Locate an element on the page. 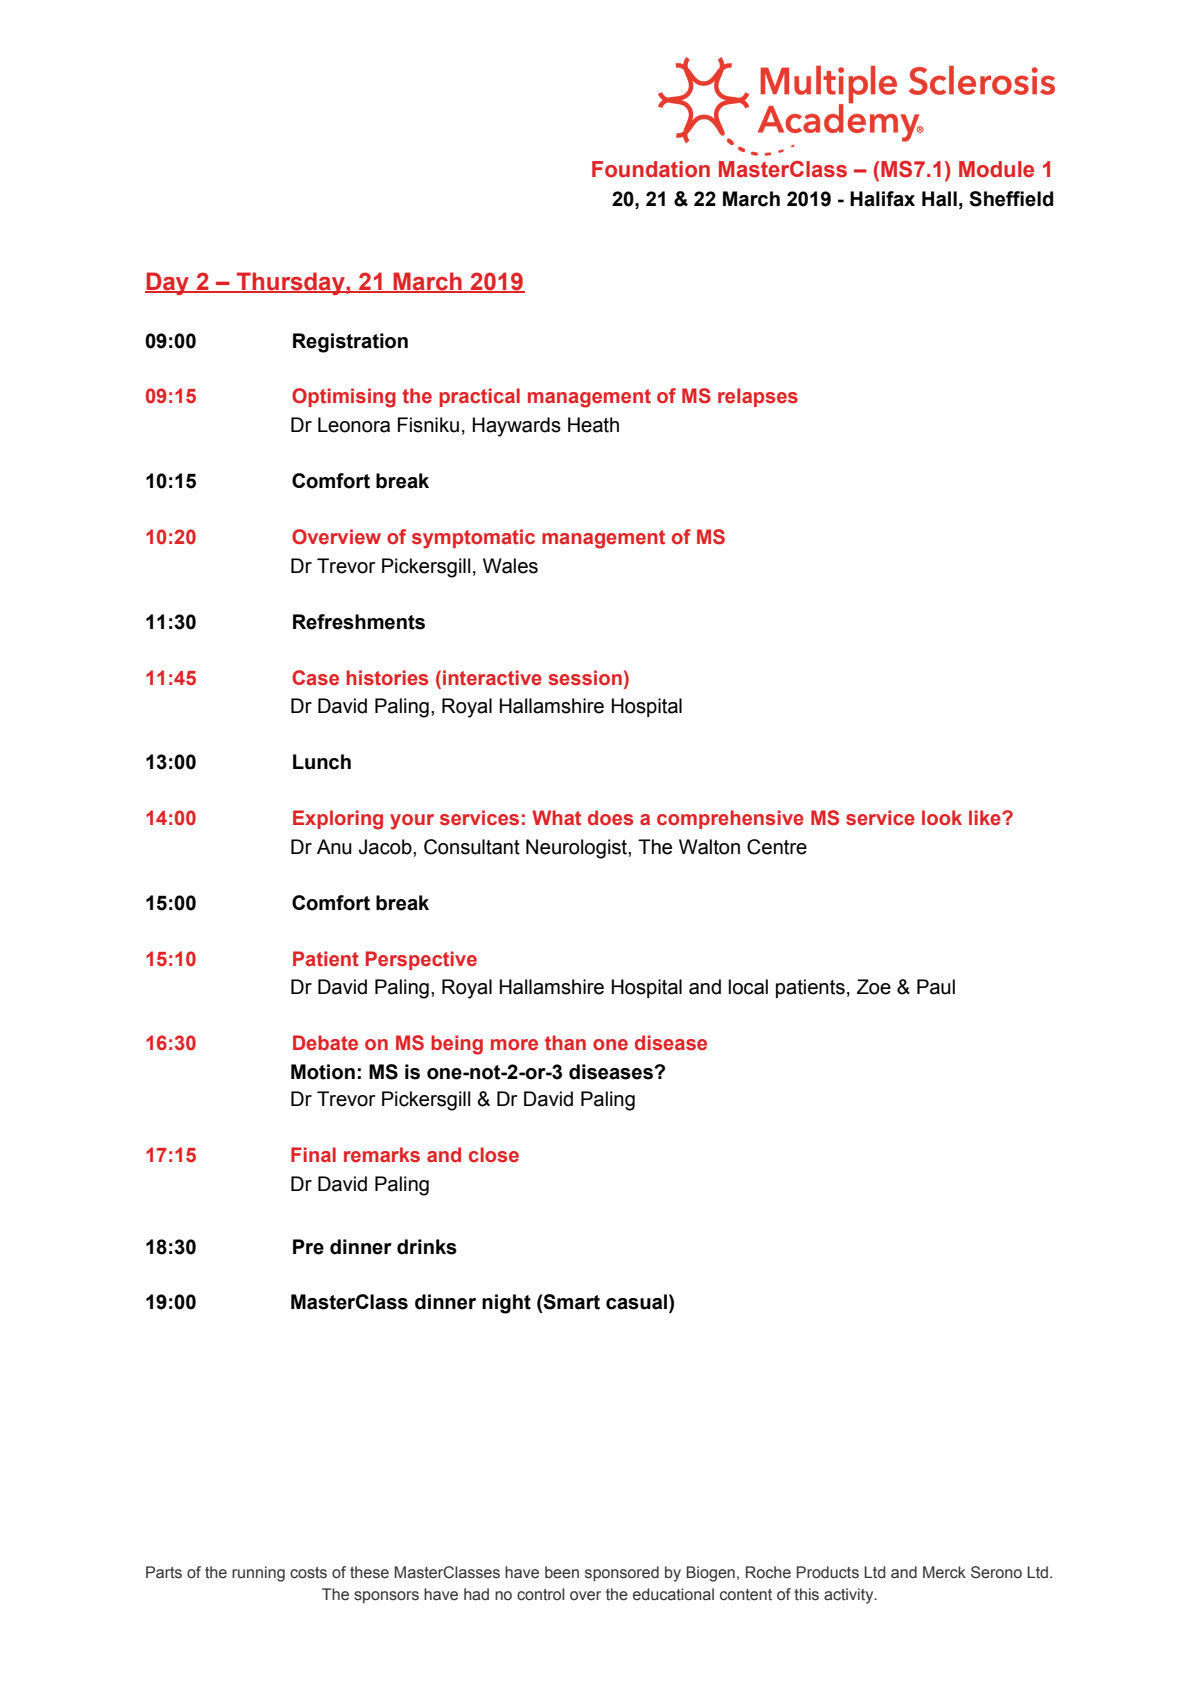  Registration is located at coordinates (350, 343).
